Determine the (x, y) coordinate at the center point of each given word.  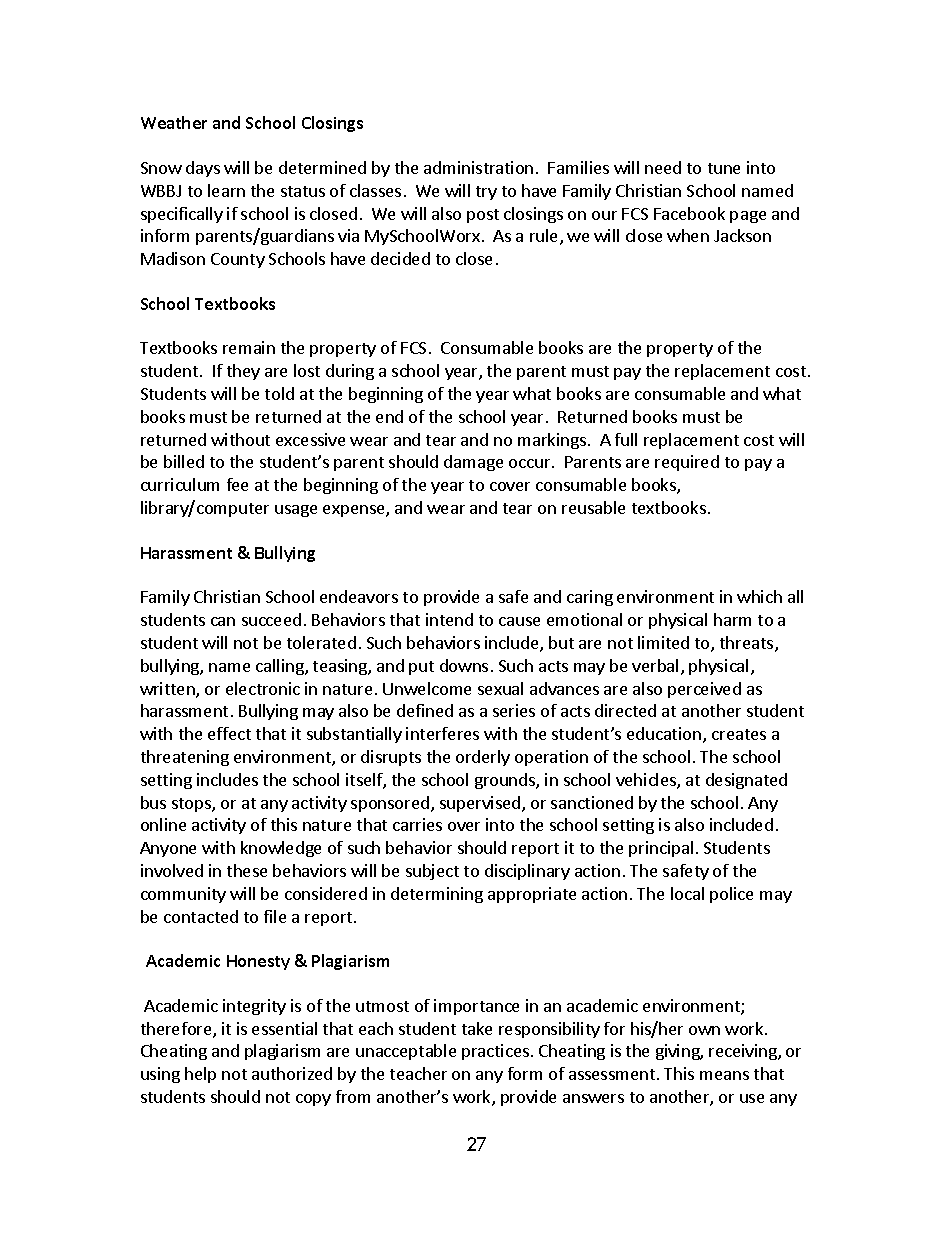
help (200, 1075)
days (203, 169)
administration (478, 167)
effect (229, 733)
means (724, 1075)
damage (473, 463)
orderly (483, 758)
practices (495, 1052)
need (663, 167)
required (687, 463)
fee (237, 484)
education (664, 733)
